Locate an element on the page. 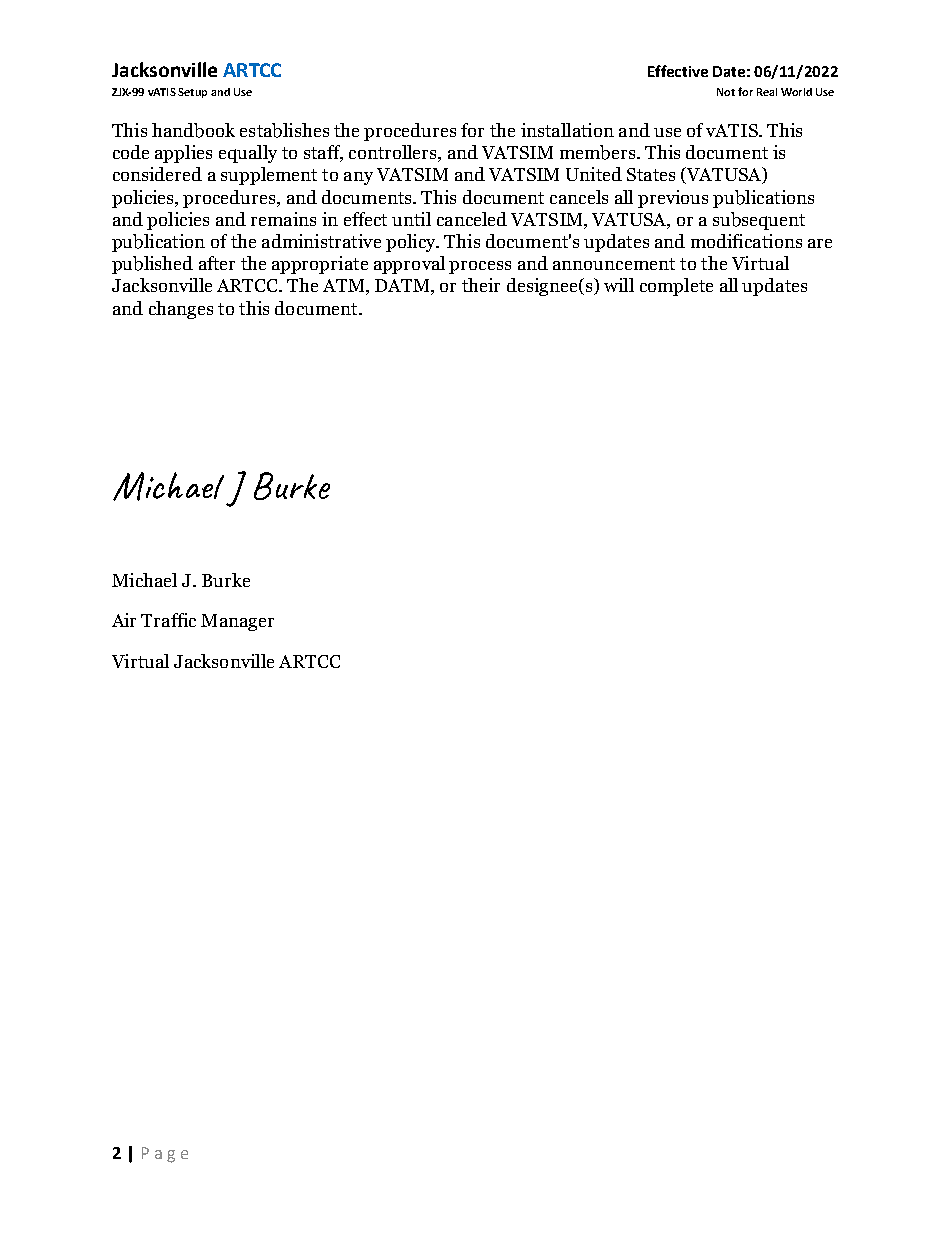 The height and width of the document is (1233, 952). installation is located at coordinates (567, 130).
